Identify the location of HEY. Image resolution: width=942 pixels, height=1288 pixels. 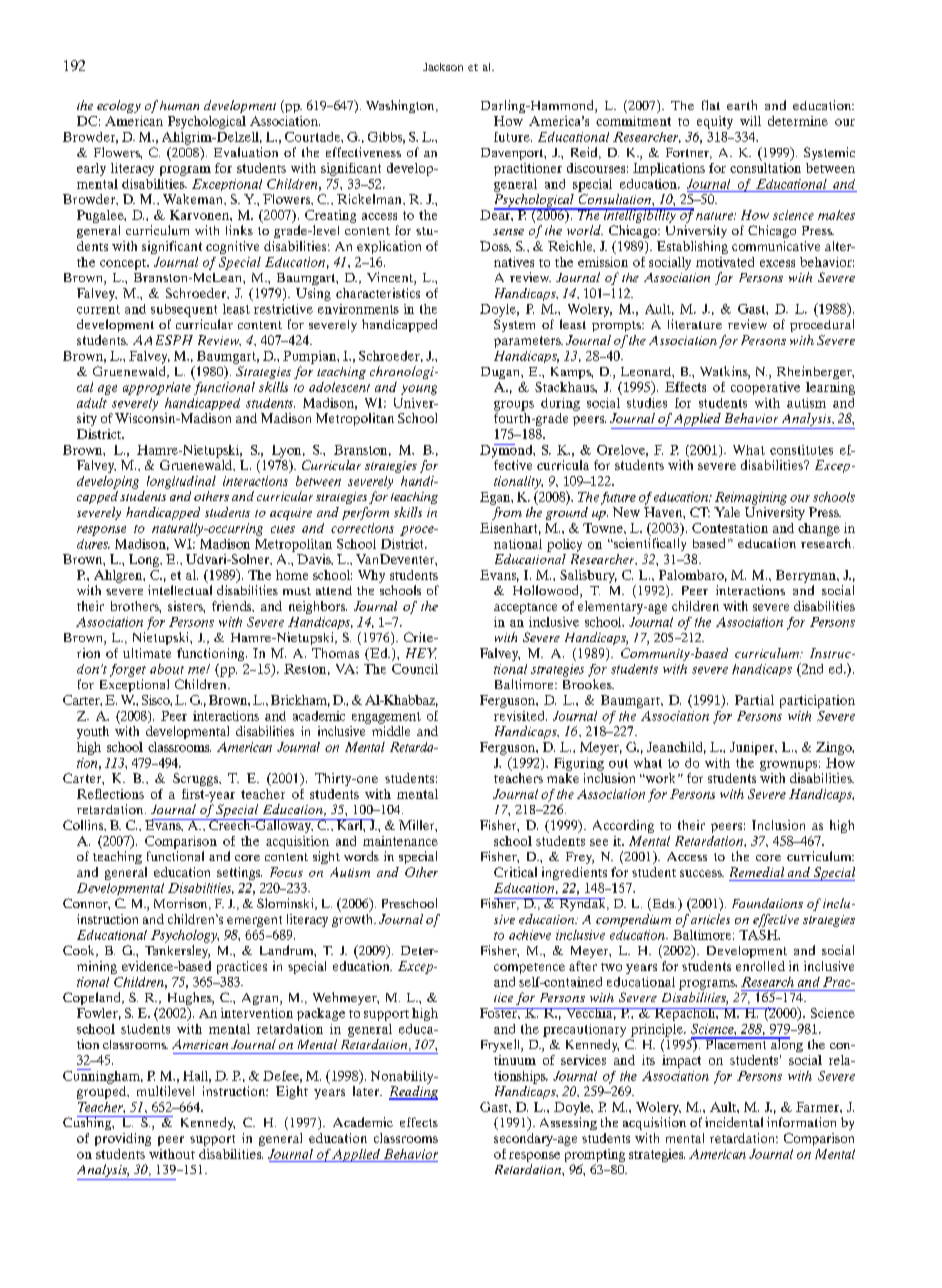
(421, 653).
